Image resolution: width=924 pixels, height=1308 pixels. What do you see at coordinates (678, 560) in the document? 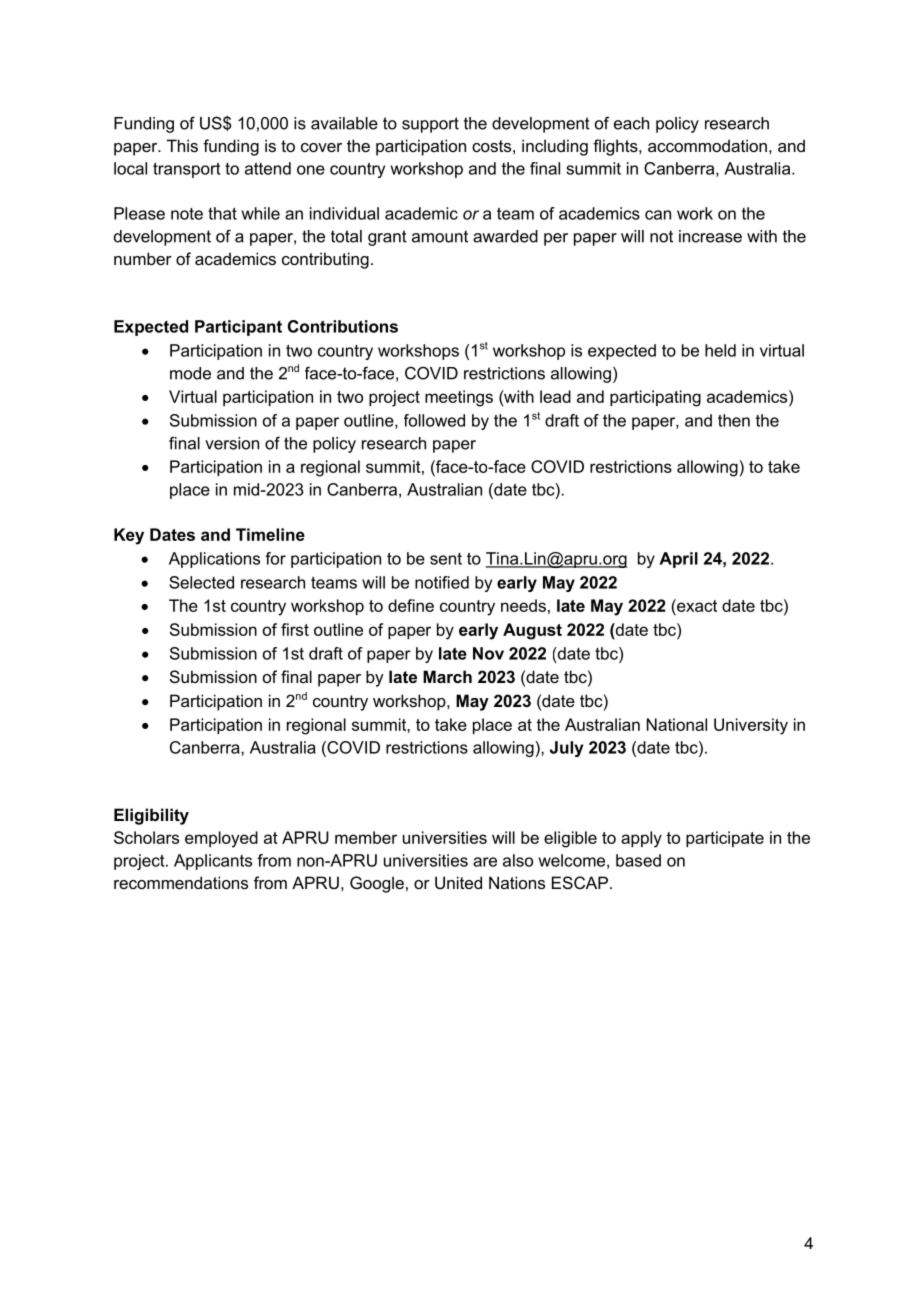
I see `April` at bounding box center [678, 560].
